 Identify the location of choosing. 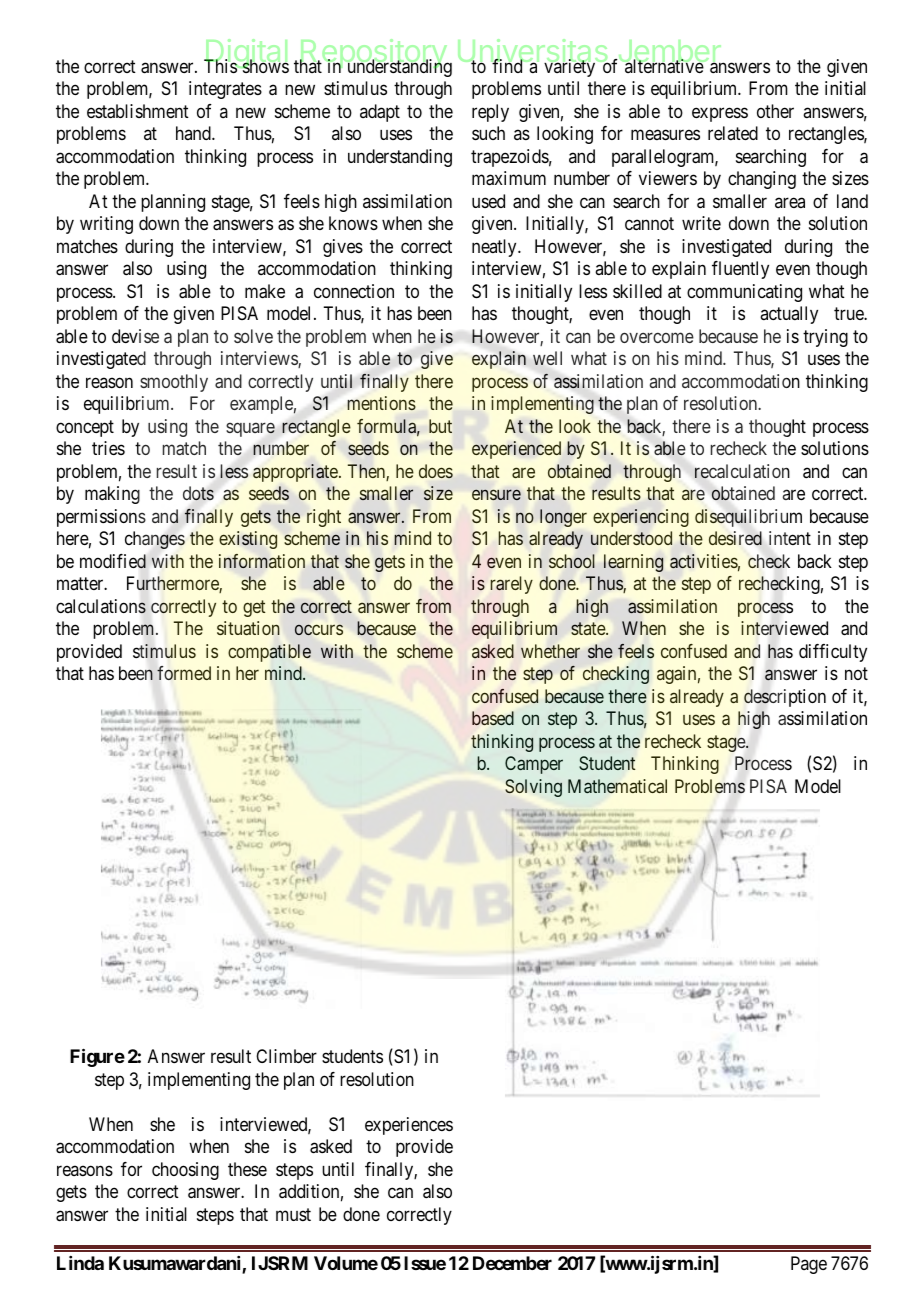
(185, 1171).
